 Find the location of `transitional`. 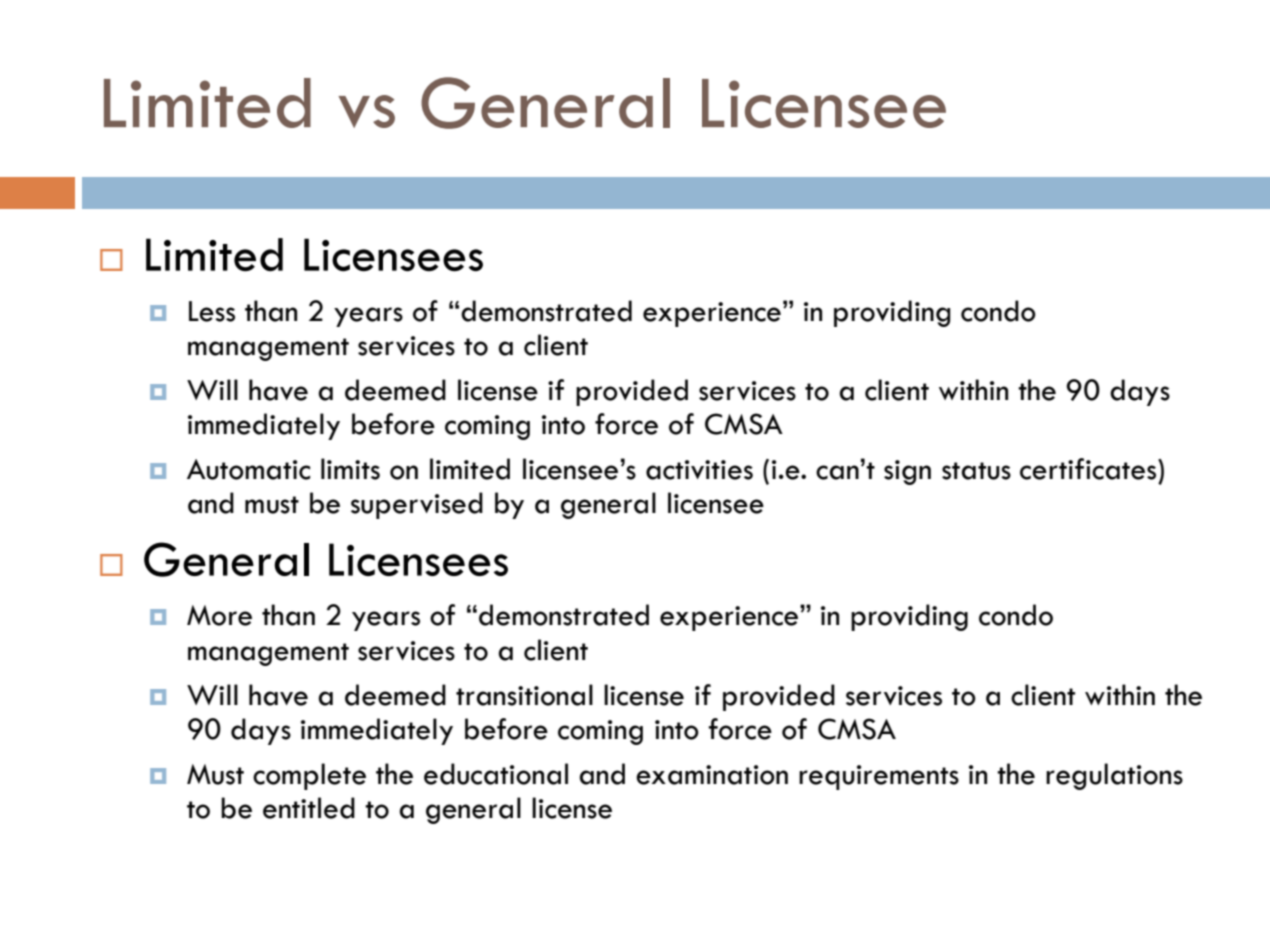

transitional is located at coordinates (524, 695).
